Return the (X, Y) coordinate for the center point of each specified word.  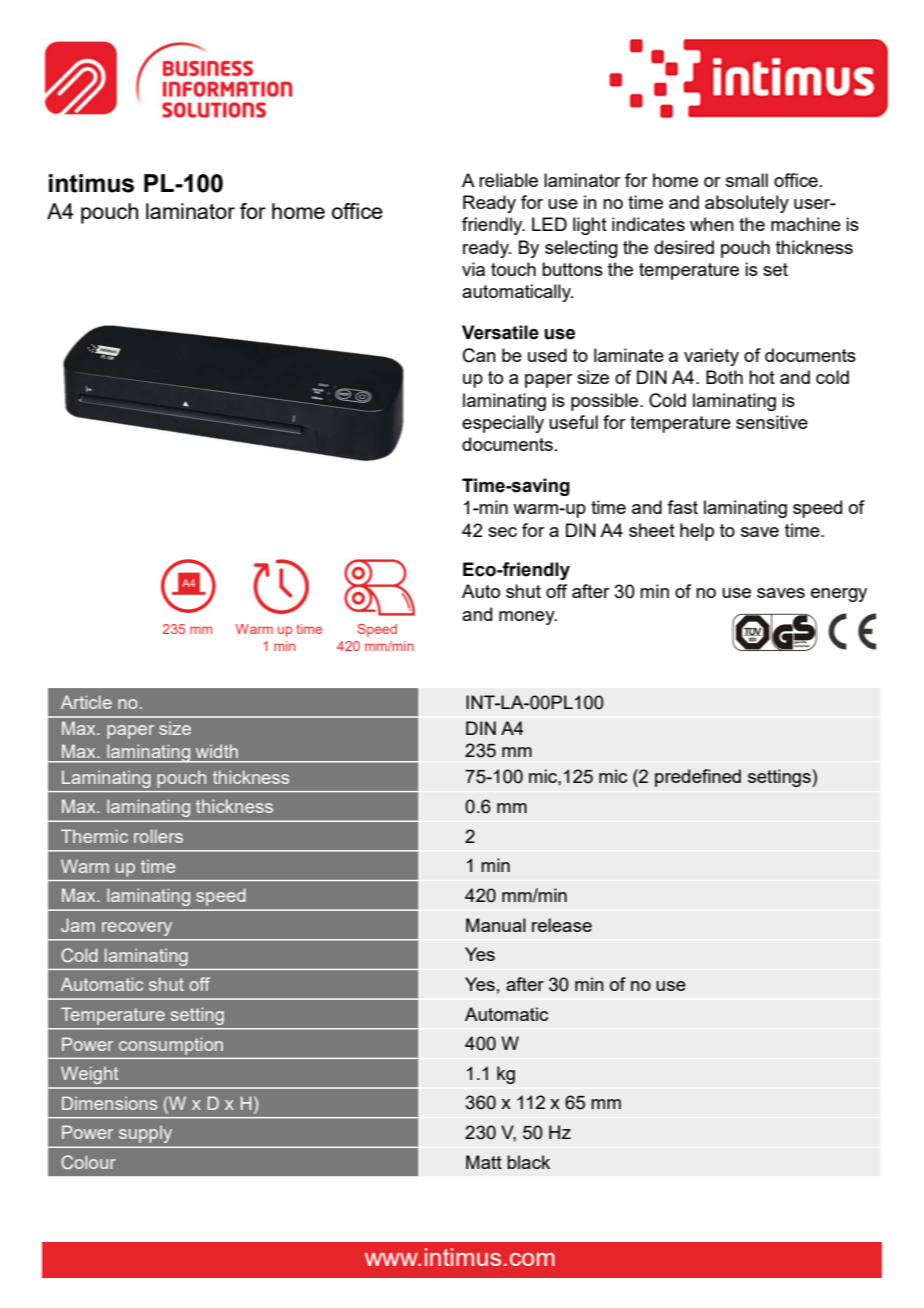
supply (145, 1134)
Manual (496, 925)
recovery (137, 929)
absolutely (747, 204)
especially (503, 424)
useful (573, 422)
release (562, 925)
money (528, 618)
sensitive (772, 422)
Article (86, 702)
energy (839, 595)
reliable (508, 180)
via (473, 269)
